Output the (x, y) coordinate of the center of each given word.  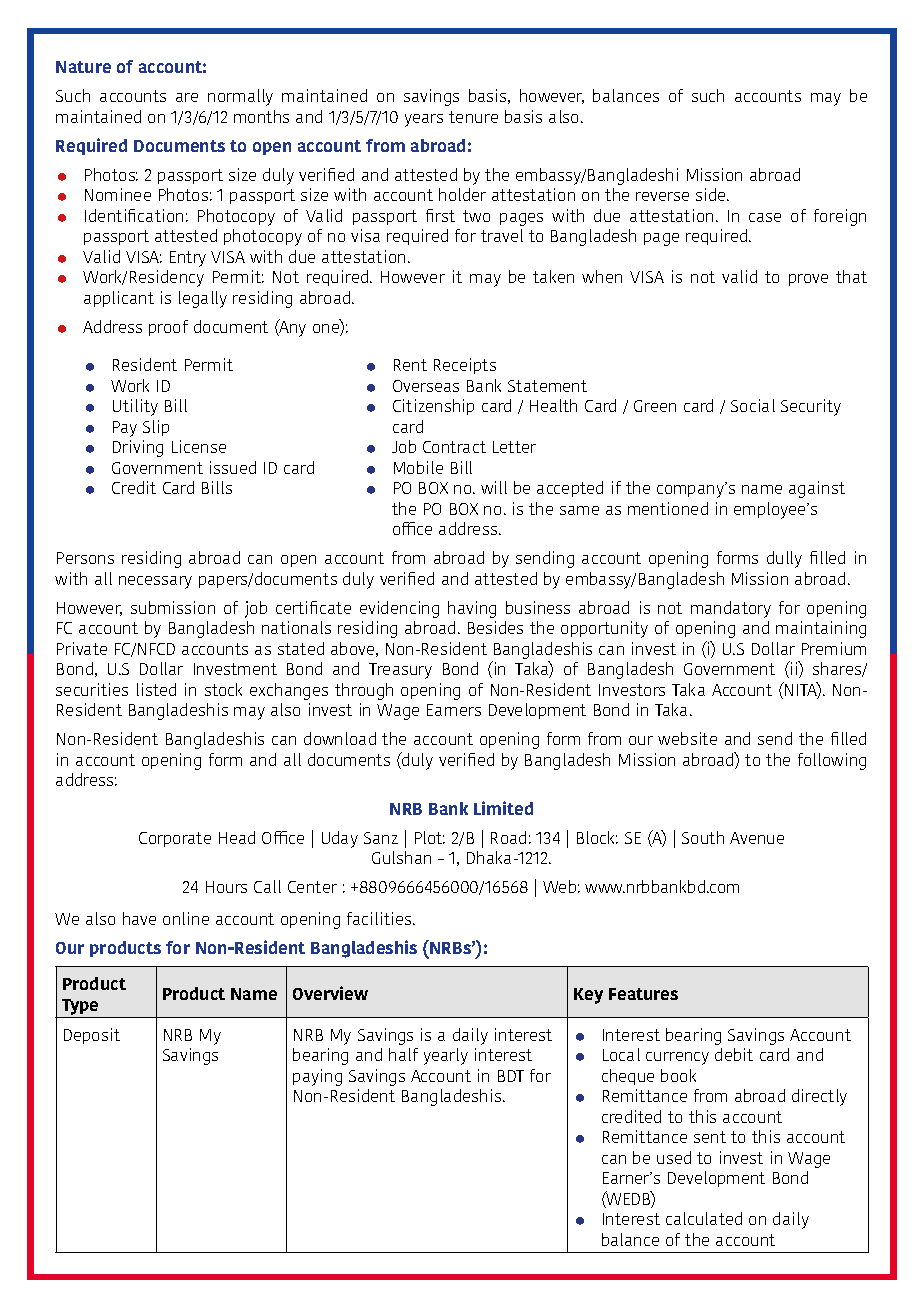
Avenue (757, 838)
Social (753, 405)
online (186, 918)
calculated (704, 1218)
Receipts (465, 366)
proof (168, 328)
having (472, 609)
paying (317, 1077)
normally (240, 97)
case (765, 217)
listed (156, 689)
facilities (380, 918)
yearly (446, 1056)
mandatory (731, 609)
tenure (473, 117)
